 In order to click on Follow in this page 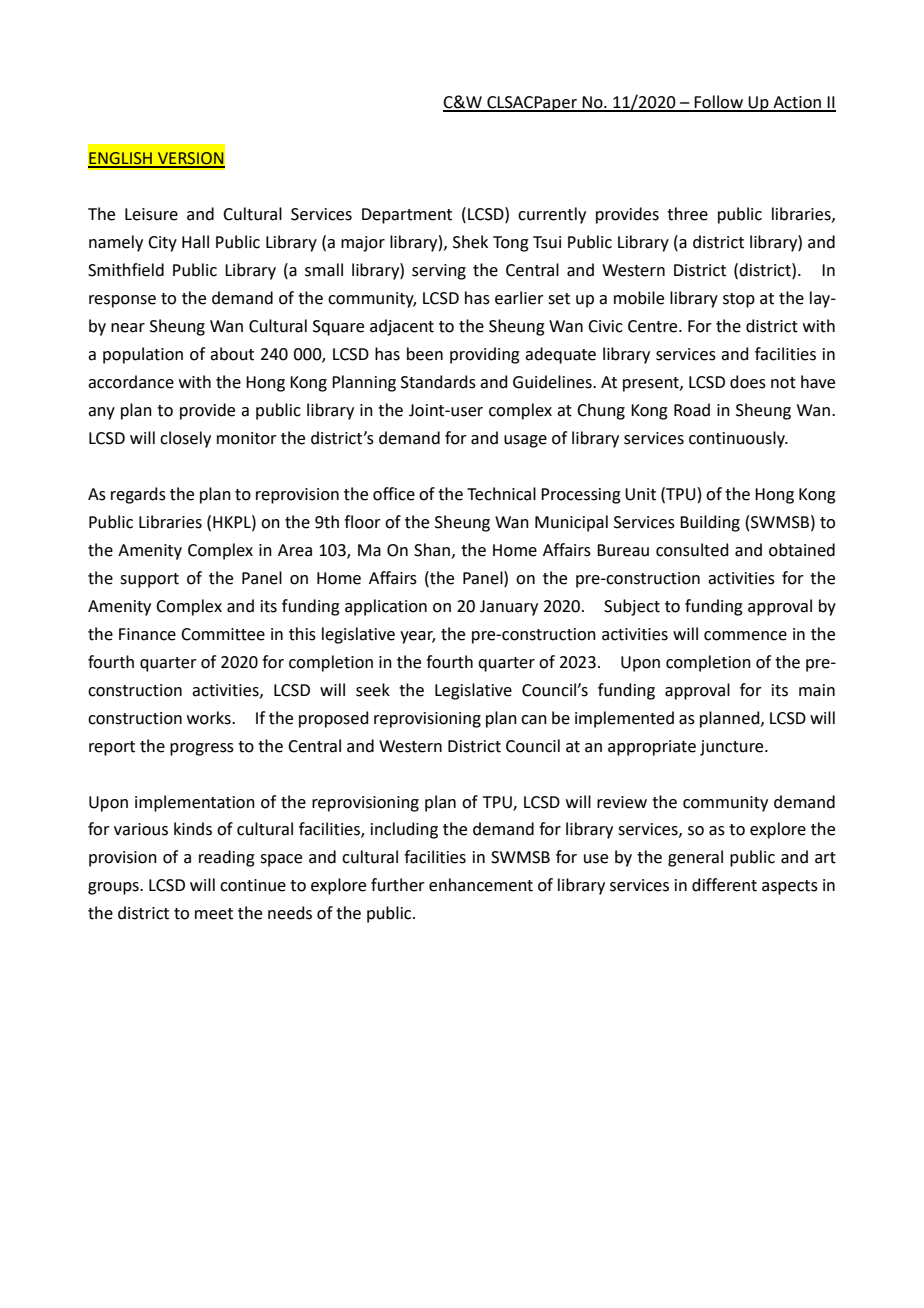, I will do `click(719, 103)`.
